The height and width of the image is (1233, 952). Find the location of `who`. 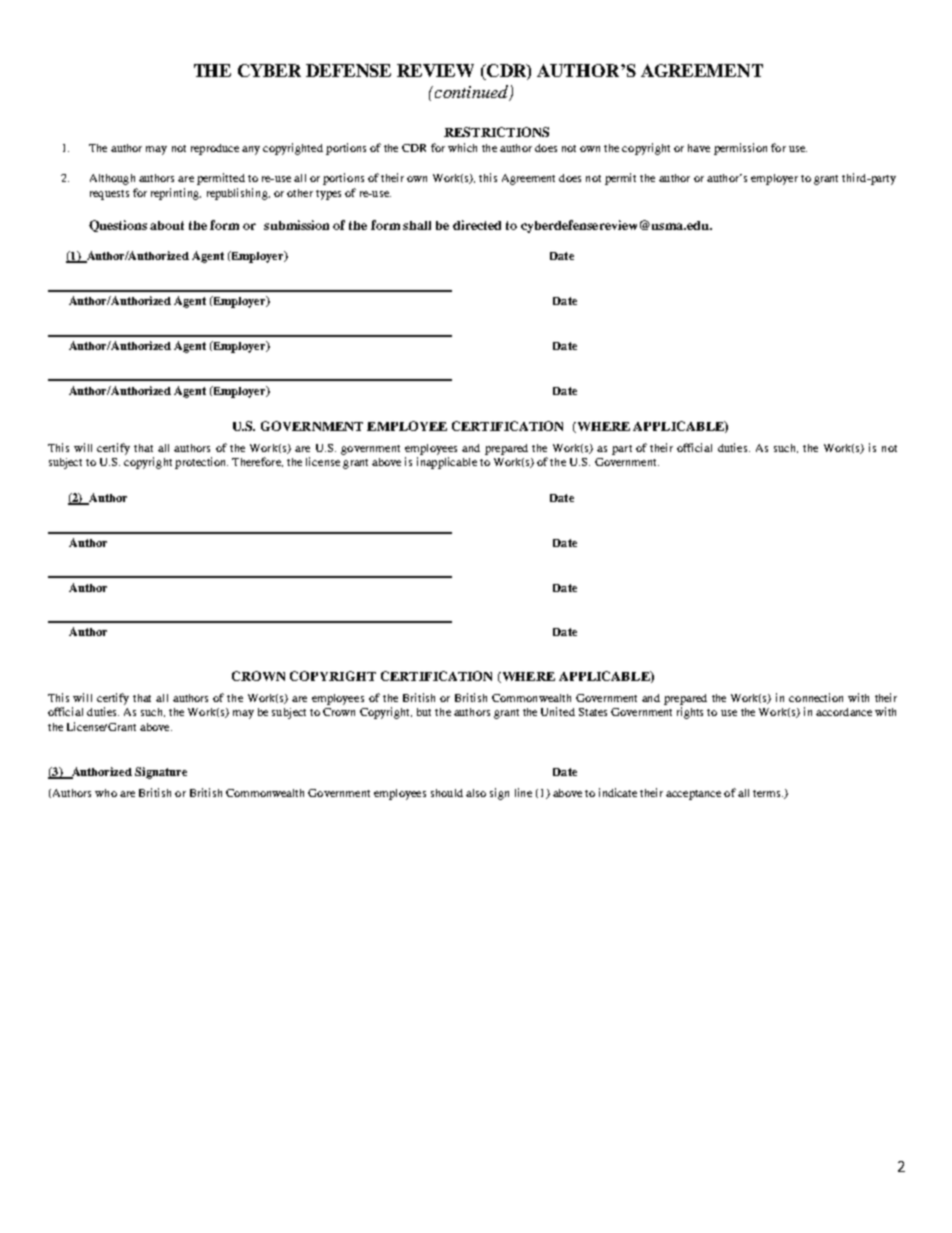

who is located at coordinates (106, 793).
